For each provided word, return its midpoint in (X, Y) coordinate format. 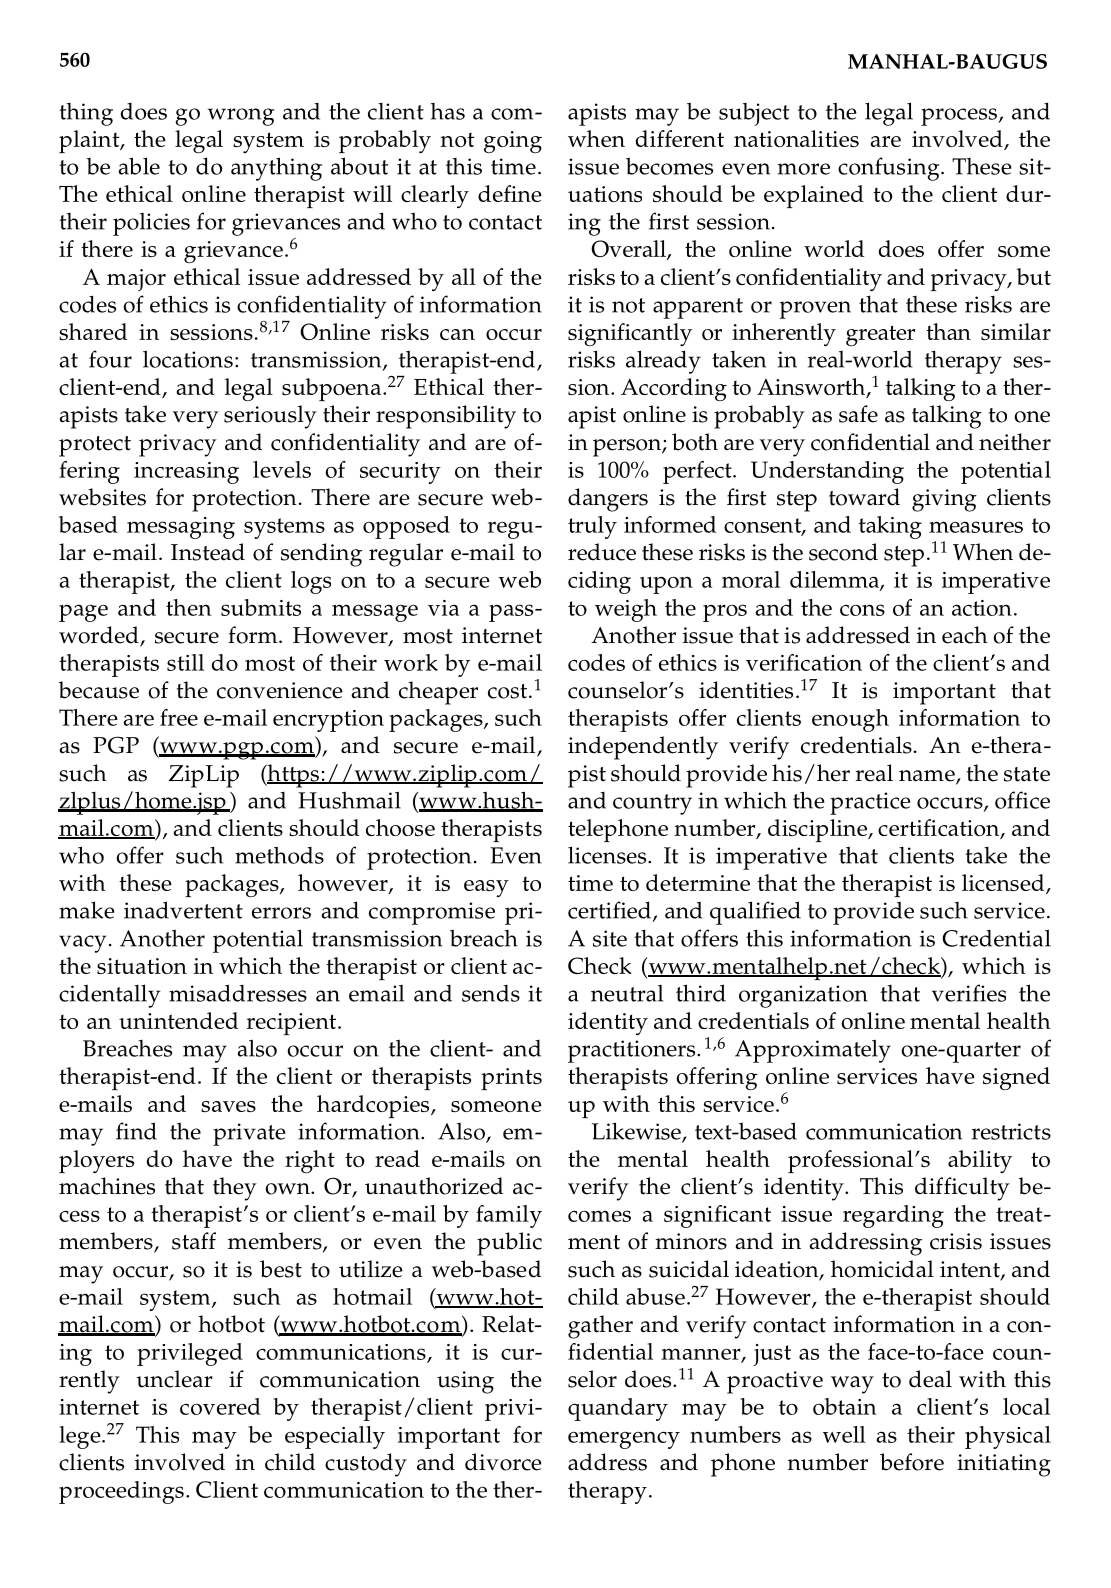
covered (220, 1406)
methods (279, 855)
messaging (181, 528)
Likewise (637, 1132)
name (928, 777)
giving (944, 500)
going (513, 142)
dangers (608, 500)
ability (980, 1161)
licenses (608, 855)
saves (228, 1106)
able (139, 166)
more (803, 169)
